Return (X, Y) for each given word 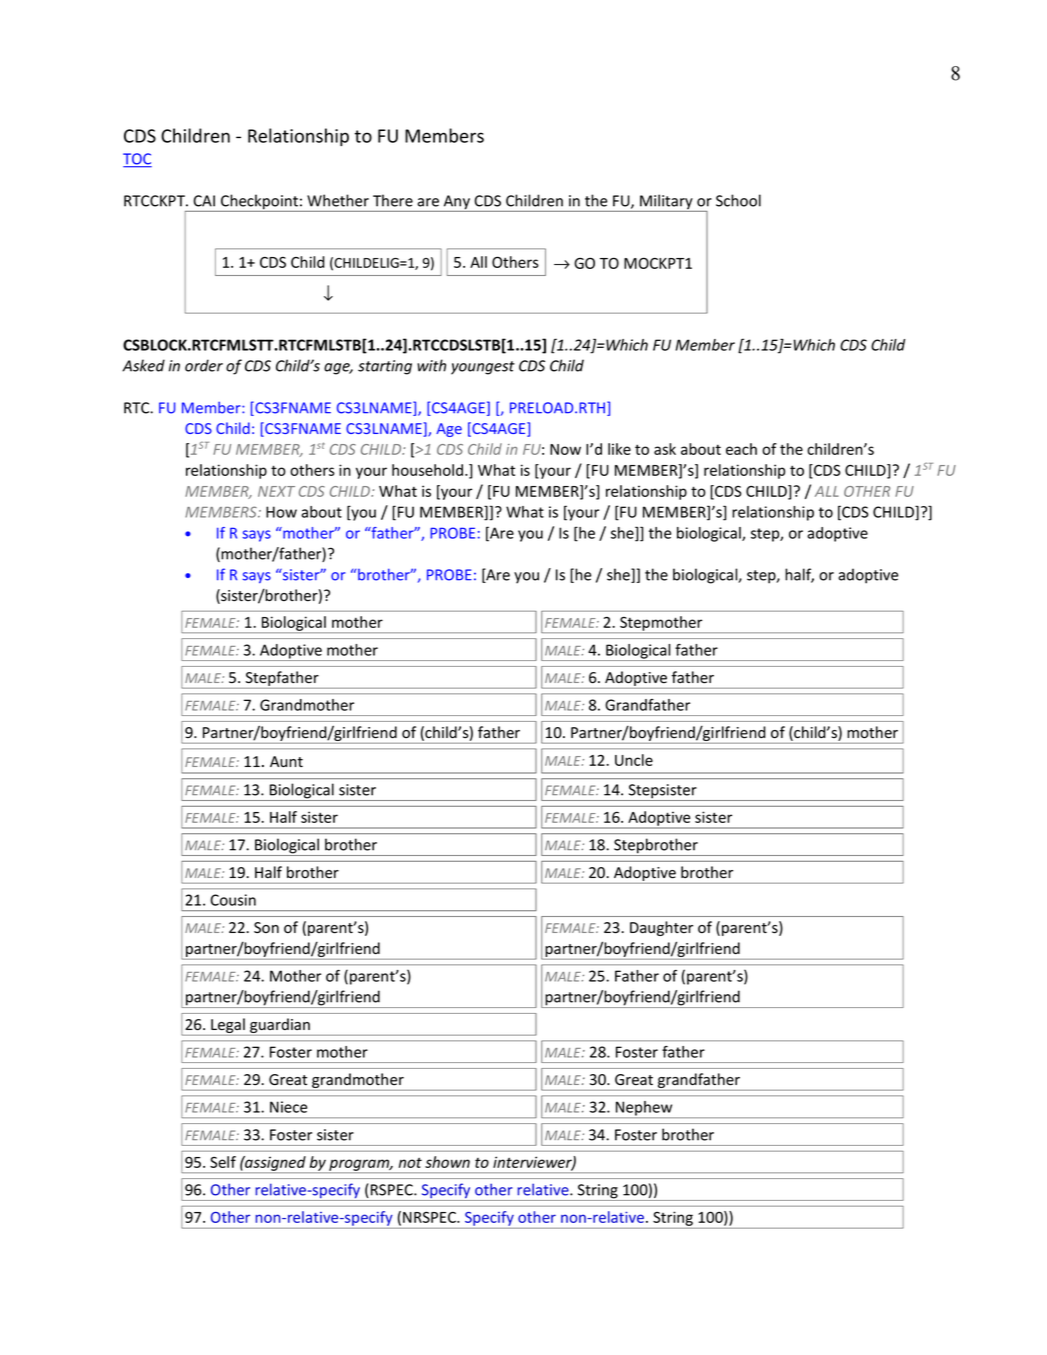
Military (666, 203)
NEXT (276, 491)
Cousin (233, 900)
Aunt (286, 761)
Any (456, 203)
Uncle (634, 760)
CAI (204, 201)
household (427, 470)
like (619, 449)
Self (223, 1162)
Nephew (644, 1109)
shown (447, 1162)
